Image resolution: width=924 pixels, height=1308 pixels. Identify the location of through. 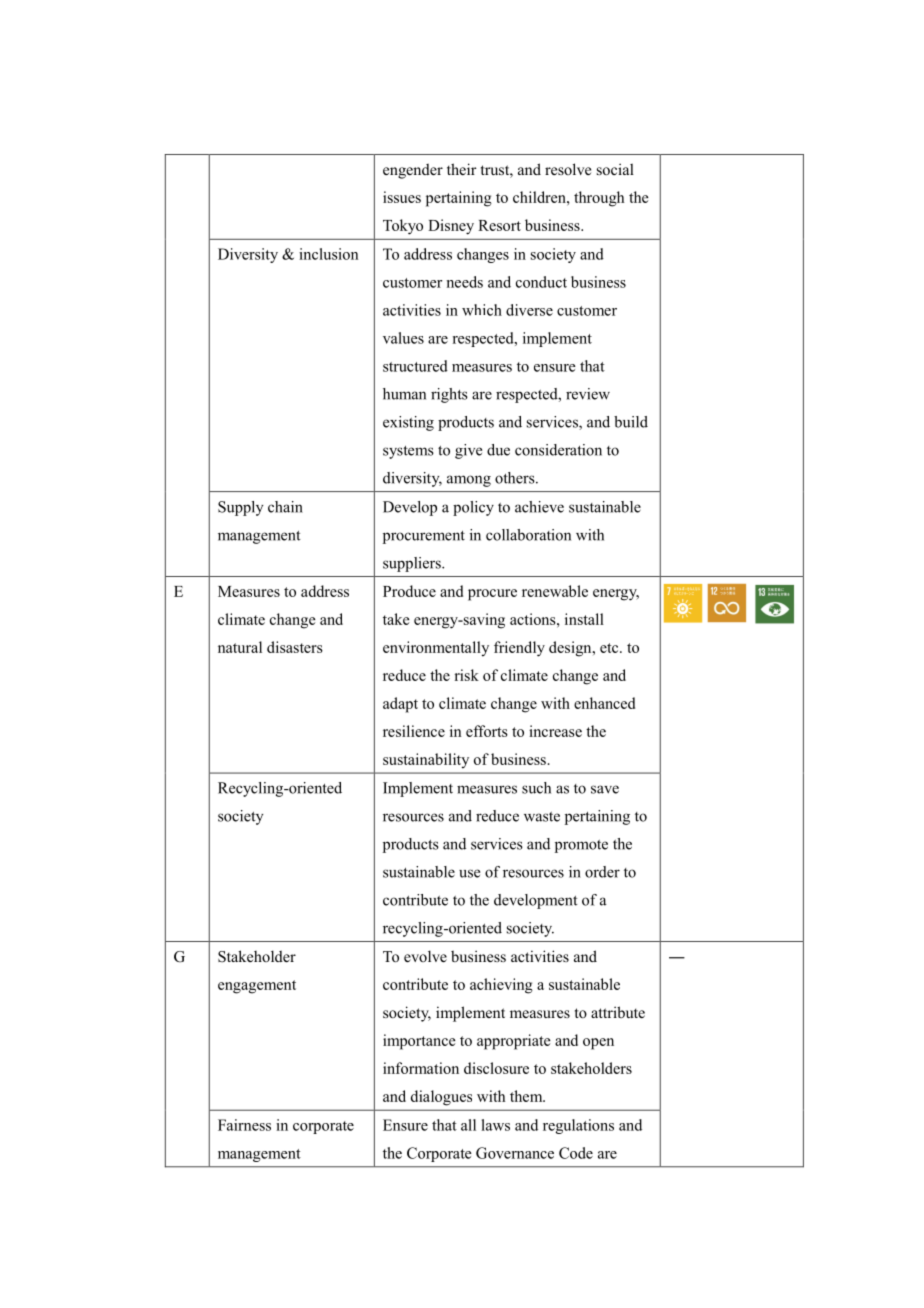
(599, 199).
